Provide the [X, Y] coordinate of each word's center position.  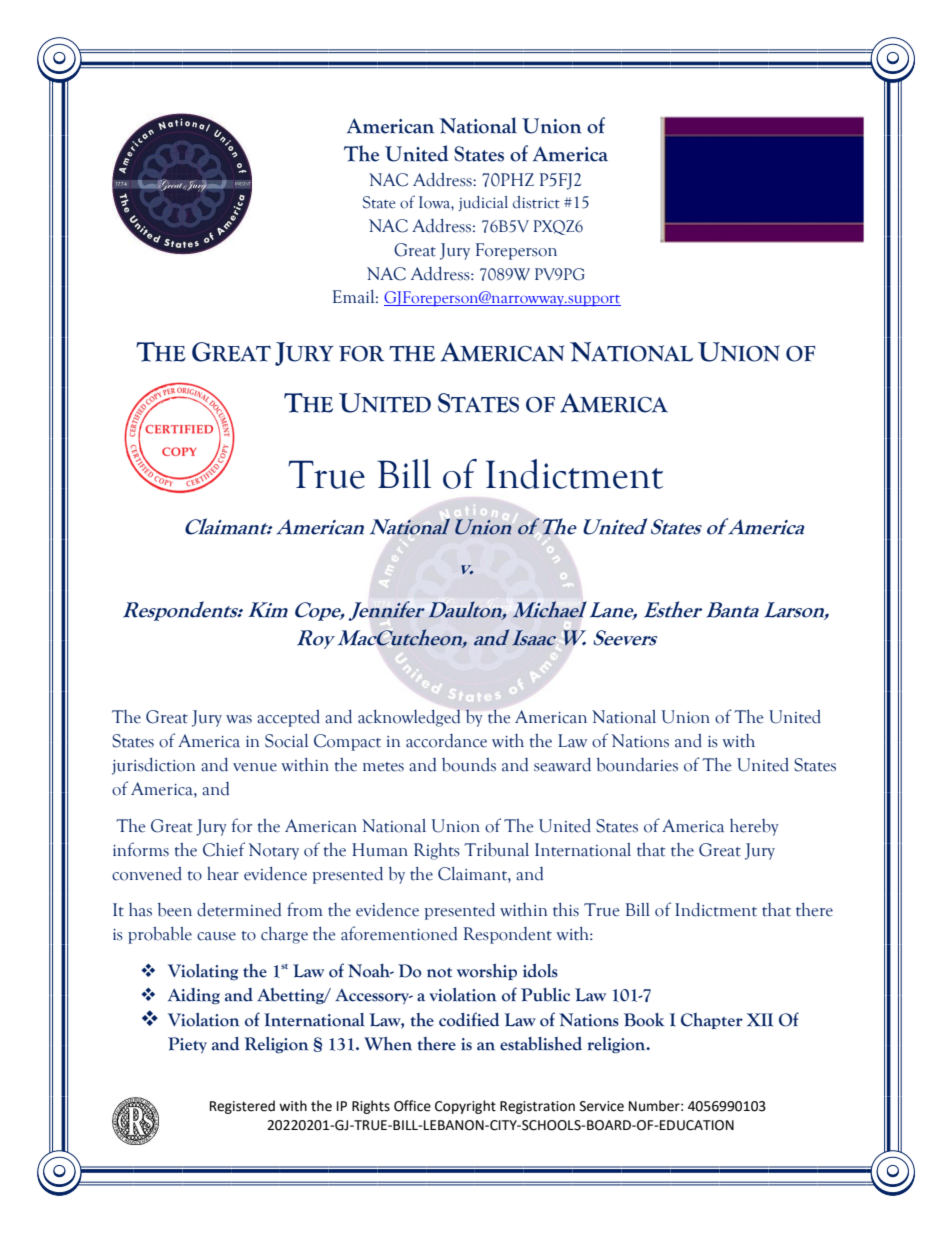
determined [239, 910]
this [566, 909]
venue [255, 767]
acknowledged [409, 718]
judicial [483, 203]
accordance [446, 741]
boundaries [637, 765]
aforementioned [399, 933]
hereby [754, 827]
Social [286, 741]
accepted [288, 718]
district [536, 202]
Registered [242, 1107]
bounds [469, 765]
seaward [562, 765]
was [239, 719]
